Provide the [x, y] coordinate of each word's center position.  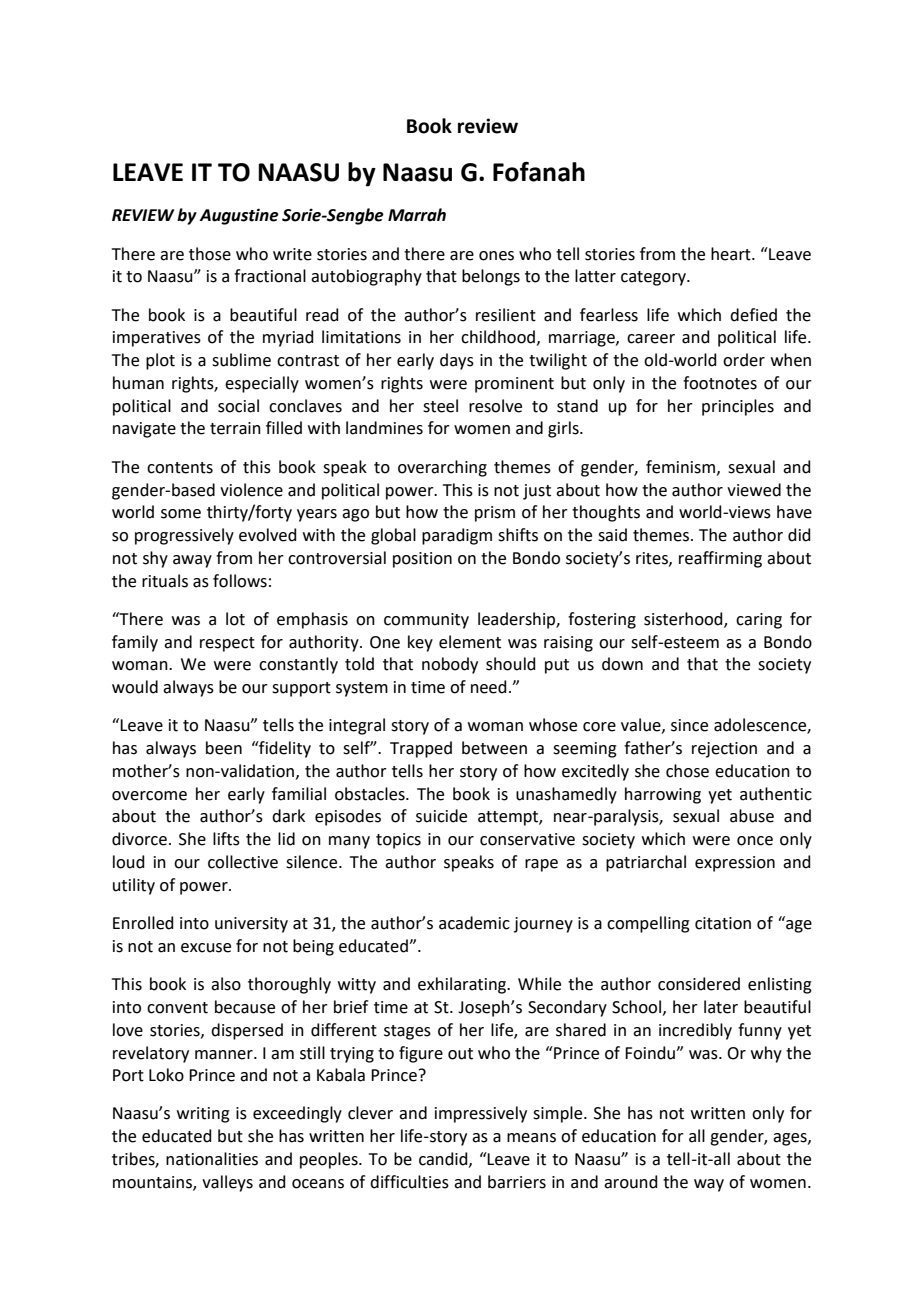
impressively [481, 1114]
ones [496, 256]
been [224, 748]
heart [732, 254]
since [689, 725]
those [210, 254]
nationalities [212, 1159]
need [489, 687]
